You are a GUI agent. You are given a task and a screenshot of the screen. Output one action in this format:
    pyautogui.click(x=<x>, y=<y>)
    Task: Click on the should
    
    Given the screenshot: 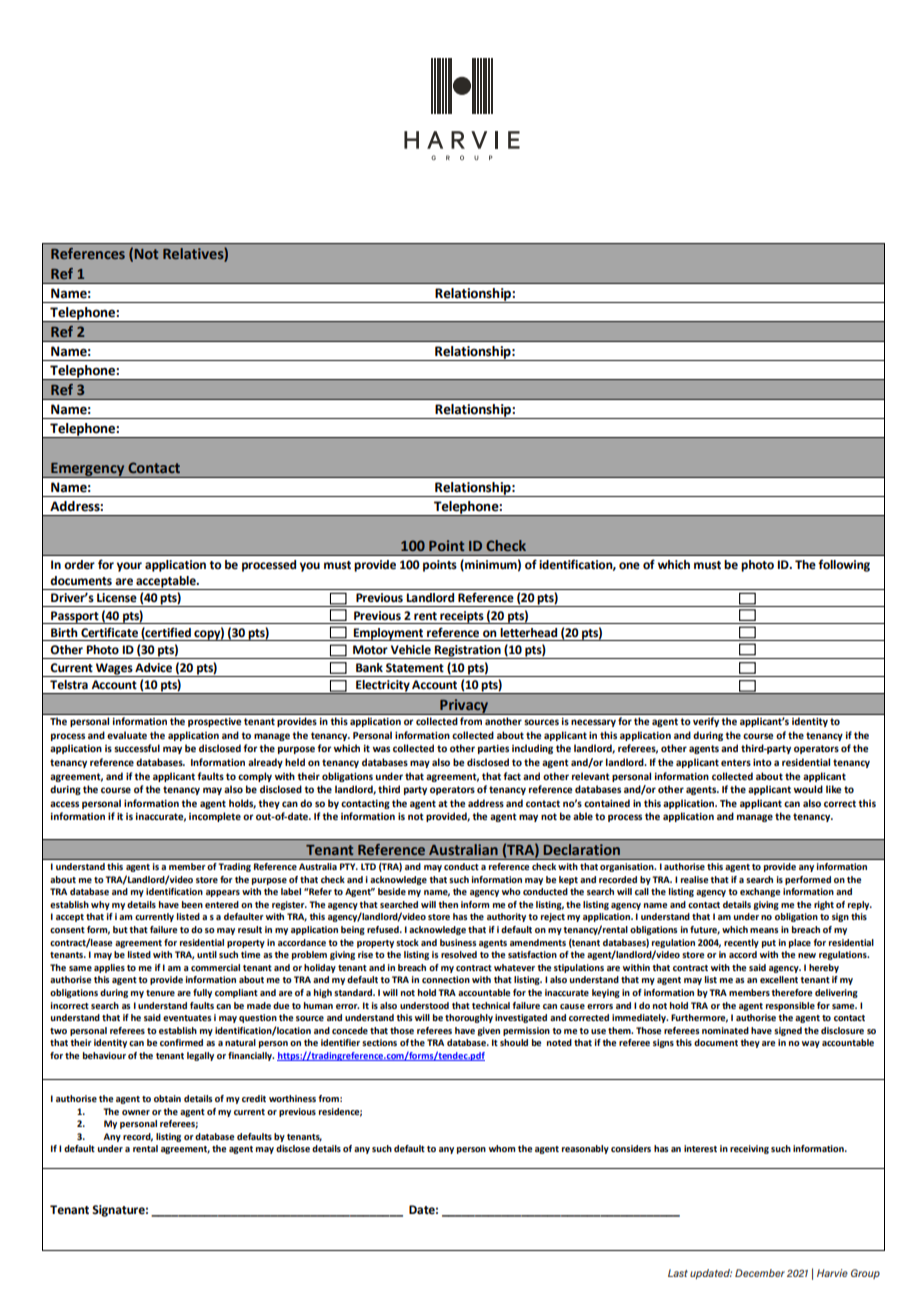 What is the action you would take?
    pyautogui.click(x=514, y=1042)
